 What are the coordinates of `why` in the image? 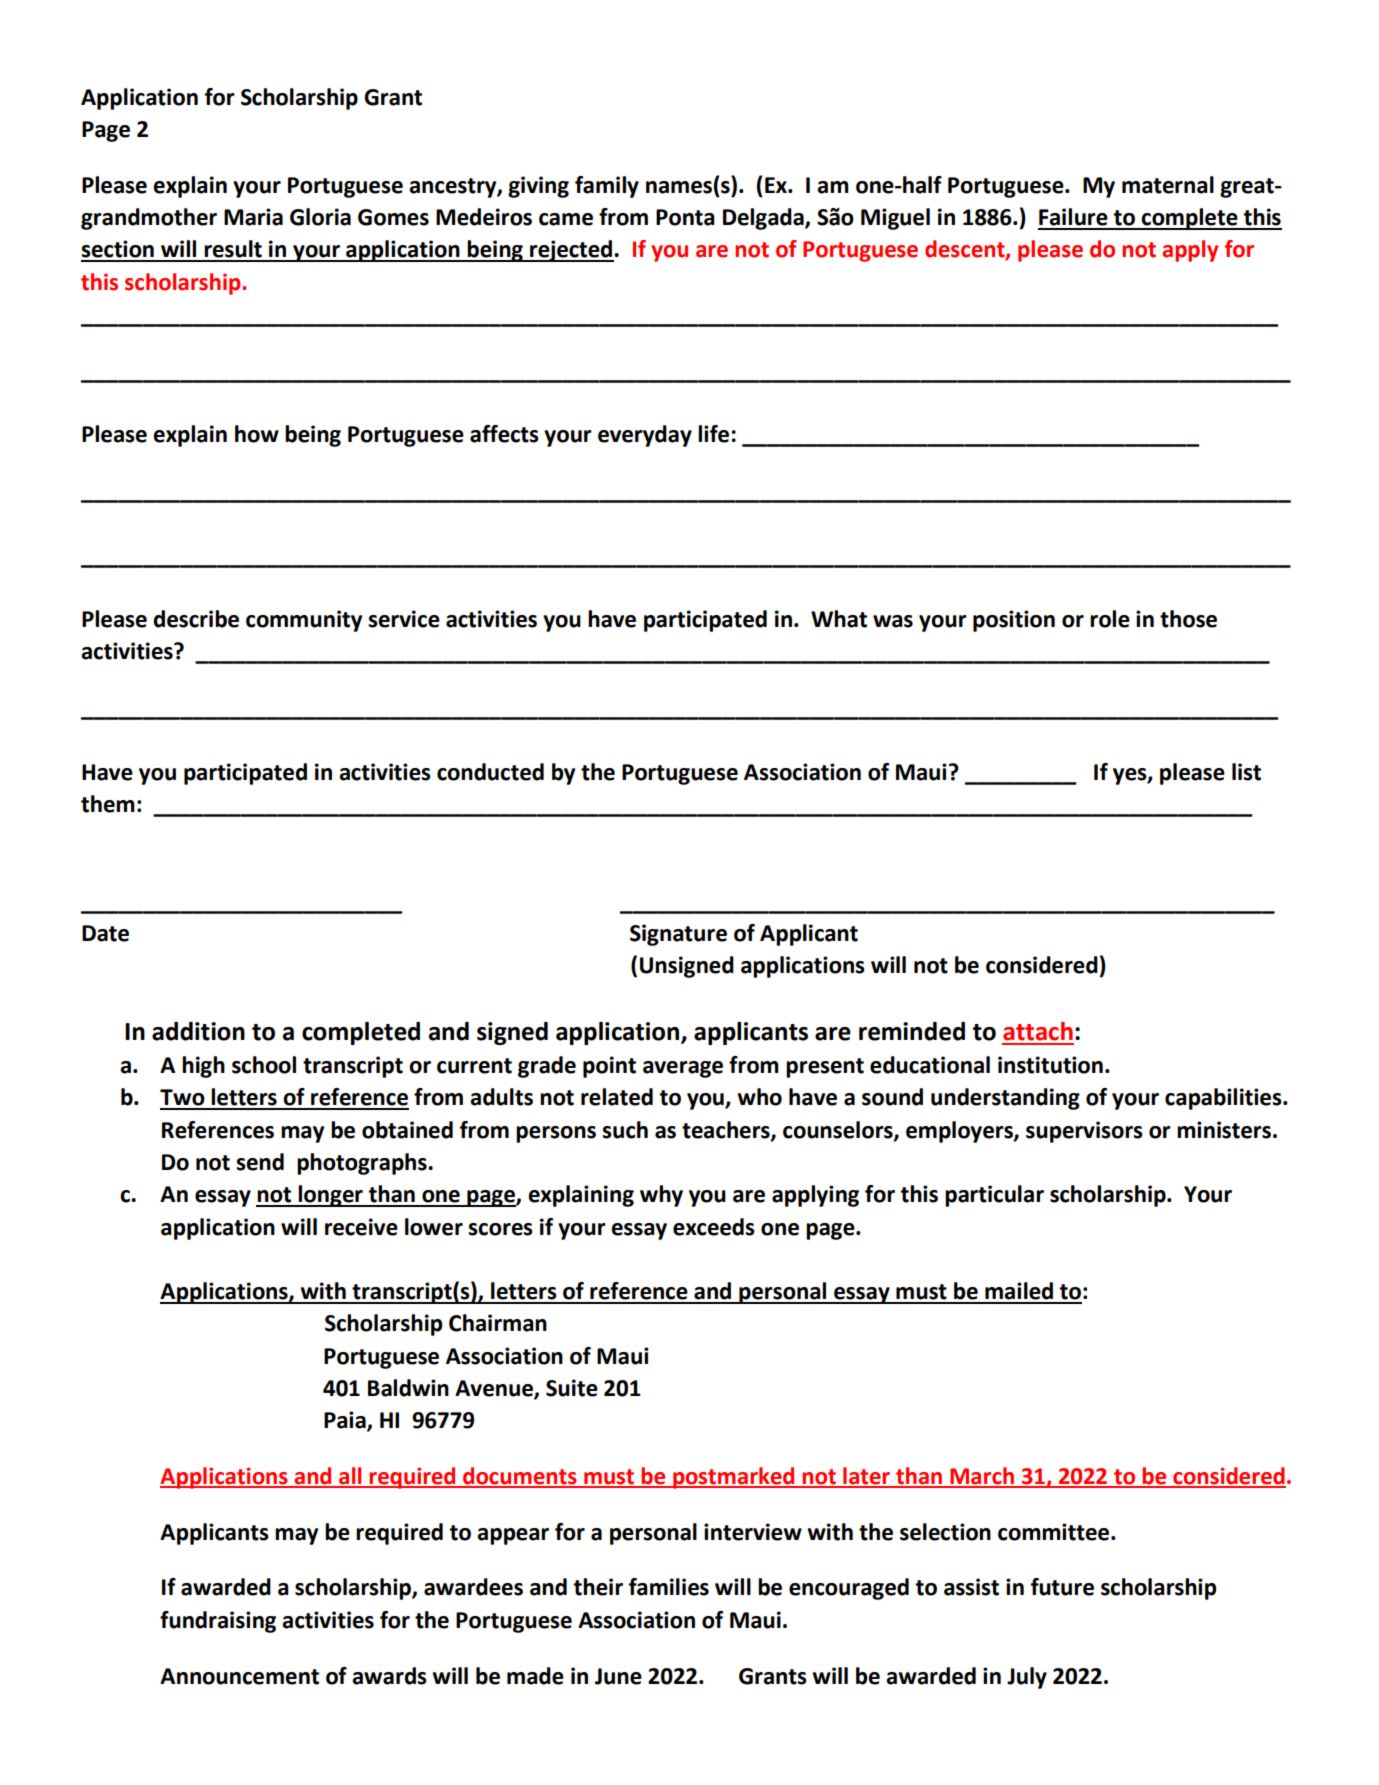 It's located at (661, 1196).
